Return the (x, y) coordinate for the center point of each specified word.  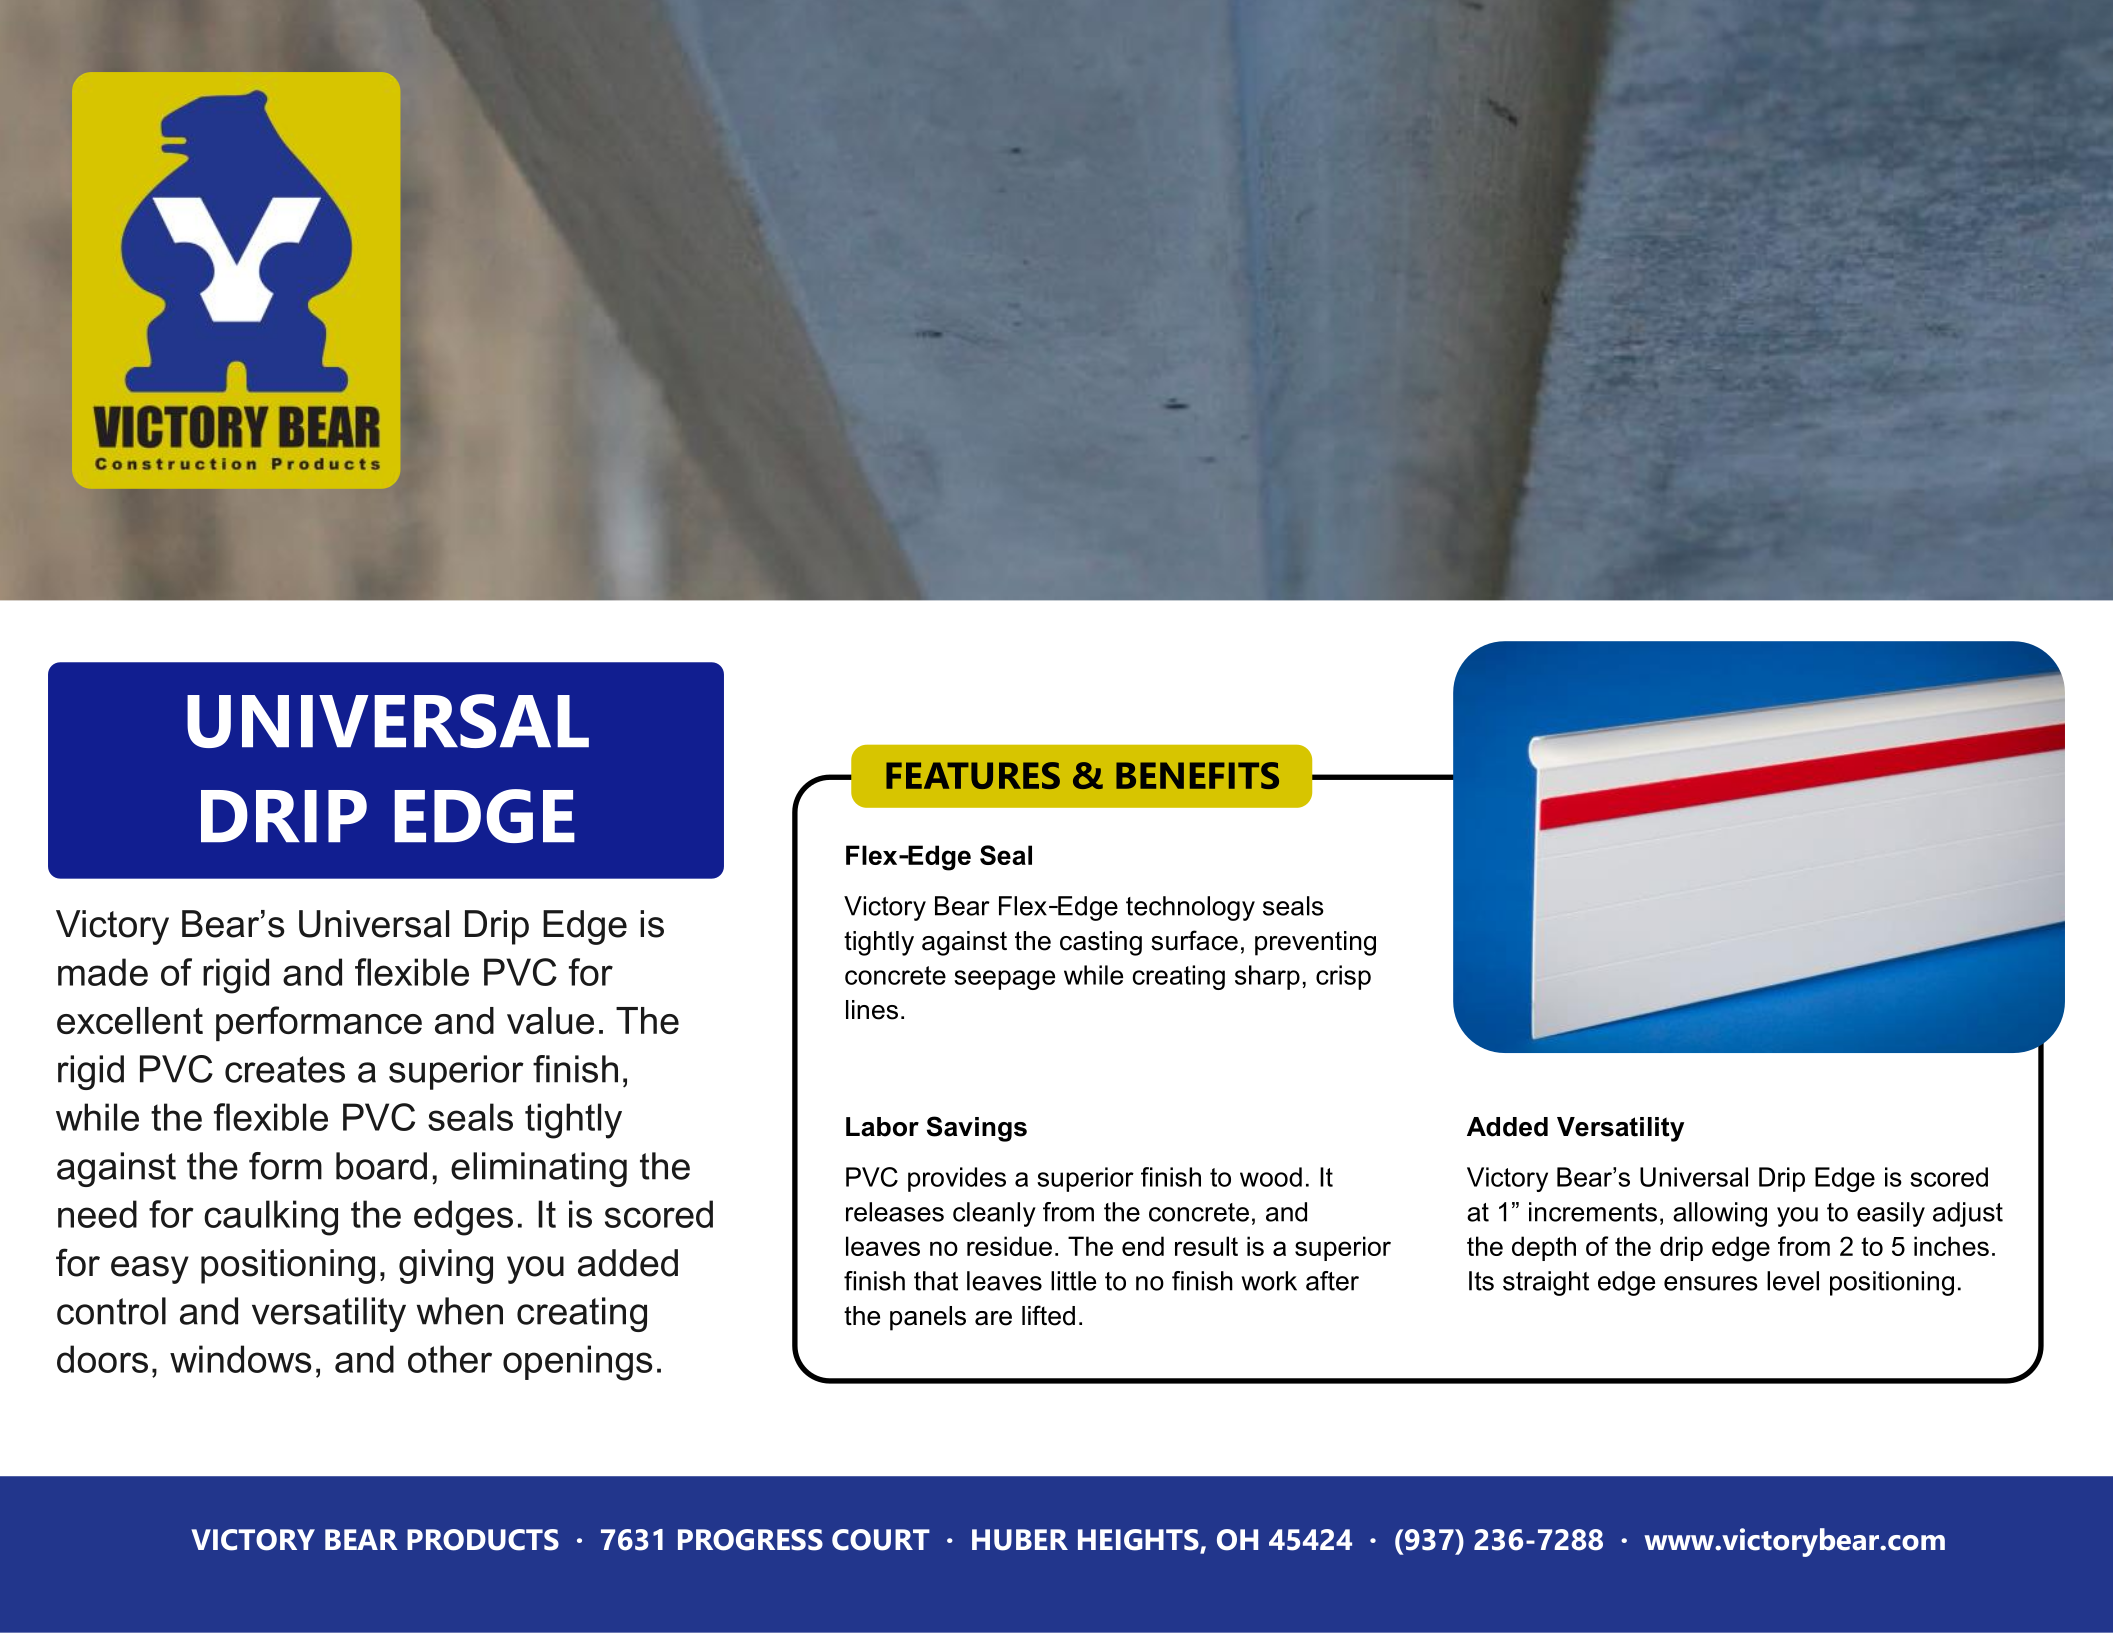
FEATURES (973, 775)
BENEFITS (1197, 775)
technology (1190, 908)
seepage (1004, 980)
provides (957, 1179)
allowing (1720, 1214)
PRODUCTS (483, 1540)
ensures (1711, 1283)
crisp (1343, 977)
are (993, 1318)
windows (241, 1359)
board (381, 1166)
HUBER (1020, 1540)
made (103, 972)
